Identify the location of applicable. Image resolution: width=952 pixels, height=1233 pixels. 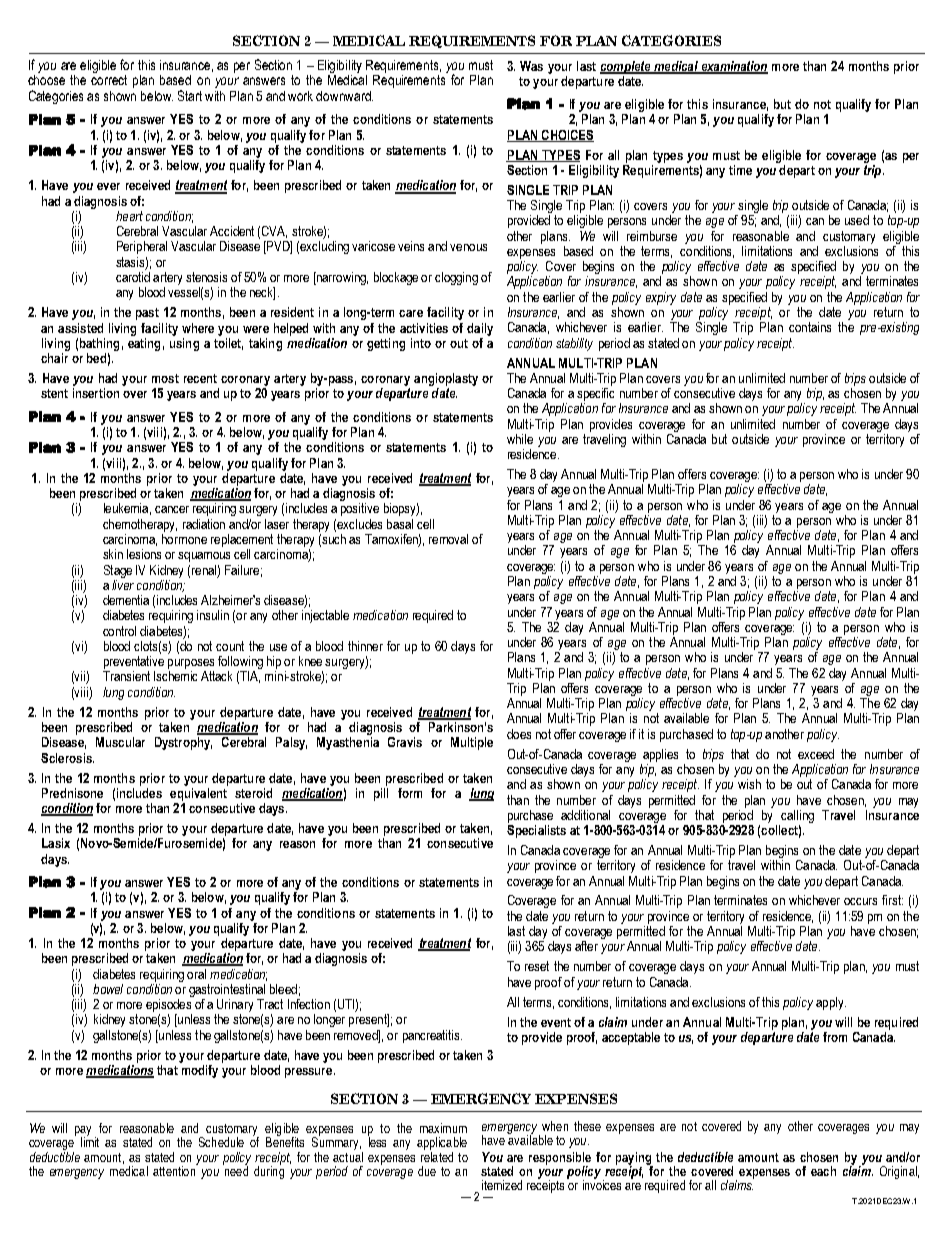
(442, 1145).
